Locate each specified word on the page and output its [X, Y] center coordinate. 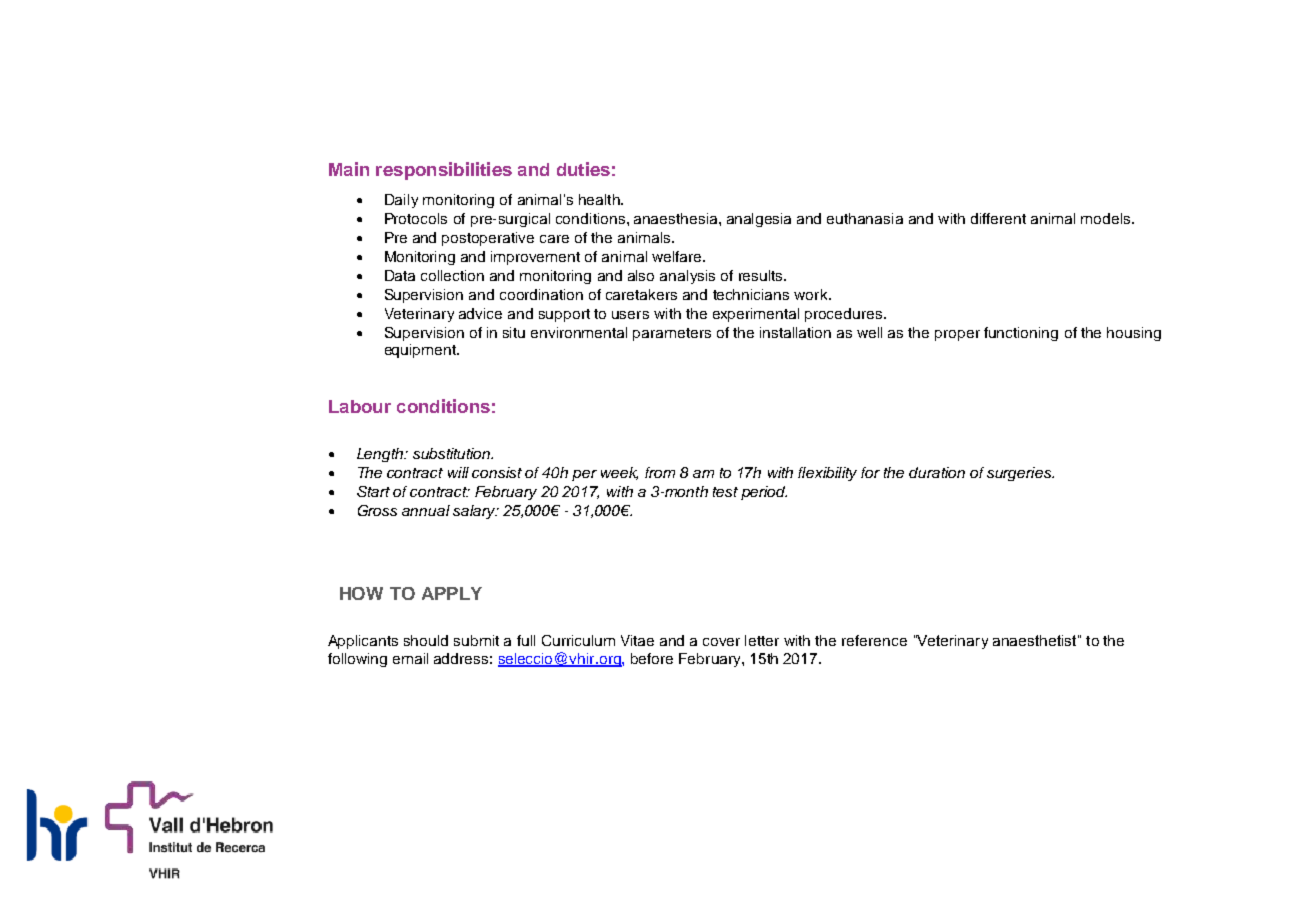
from [660, 472]
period [764, 493]
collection [452, 275]
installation [795, 332]
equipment [421, 351]
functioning [1021, 334]
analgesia [759, 220]
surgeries [1020, 474]
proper [957, 335]
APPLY [452, 593]
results [762, 275]
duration [937, 472]
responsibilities [444, 171]
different [998, 218]
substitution [453, 453]
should [426, 640]
